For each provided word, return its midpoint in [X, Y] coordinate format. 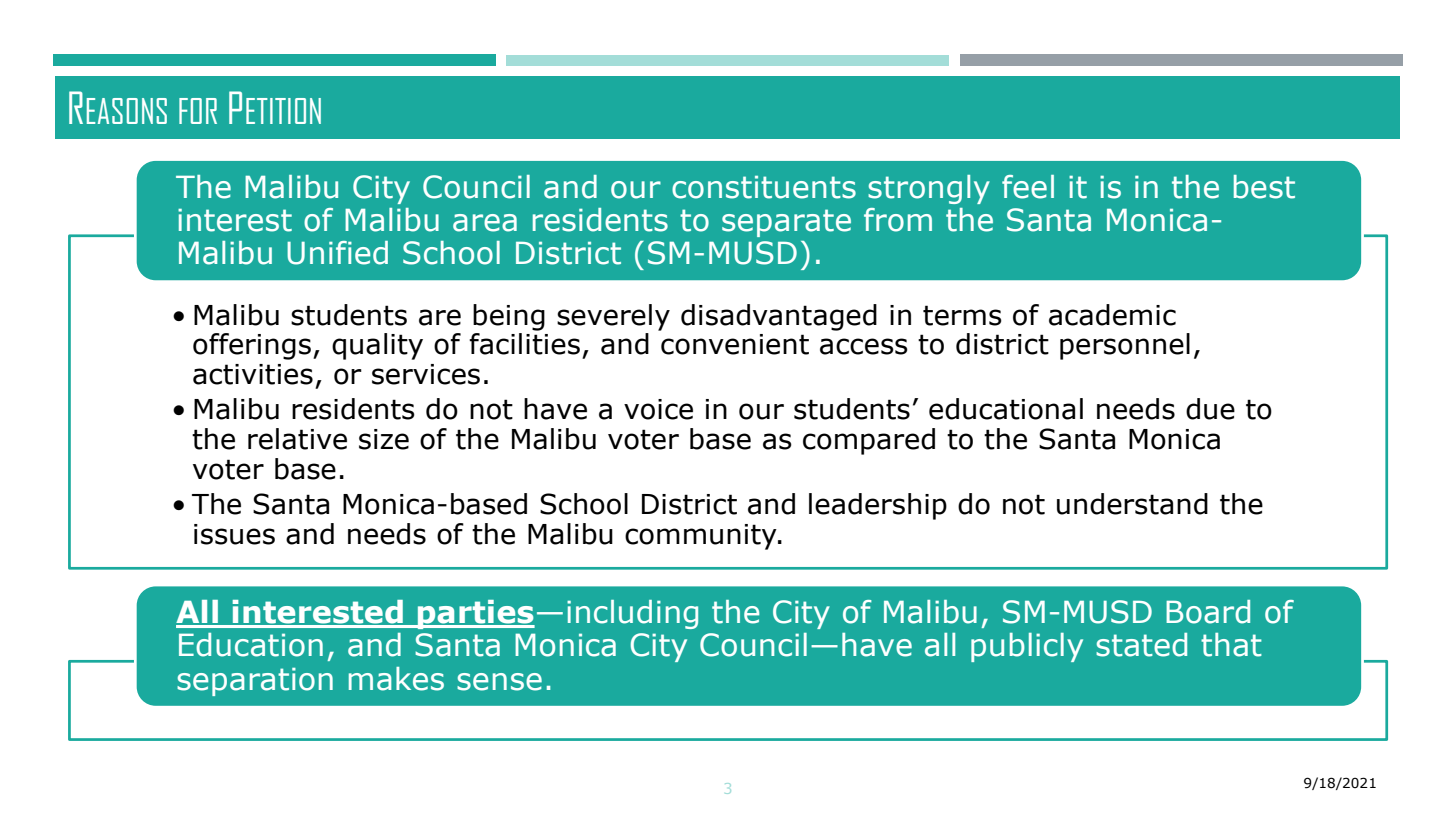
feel [1028, 187]
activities [253, 374]
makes [396, 679]
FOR [198, 111]
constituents [764, 187]
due [1210, 409]
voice [658, 409]
